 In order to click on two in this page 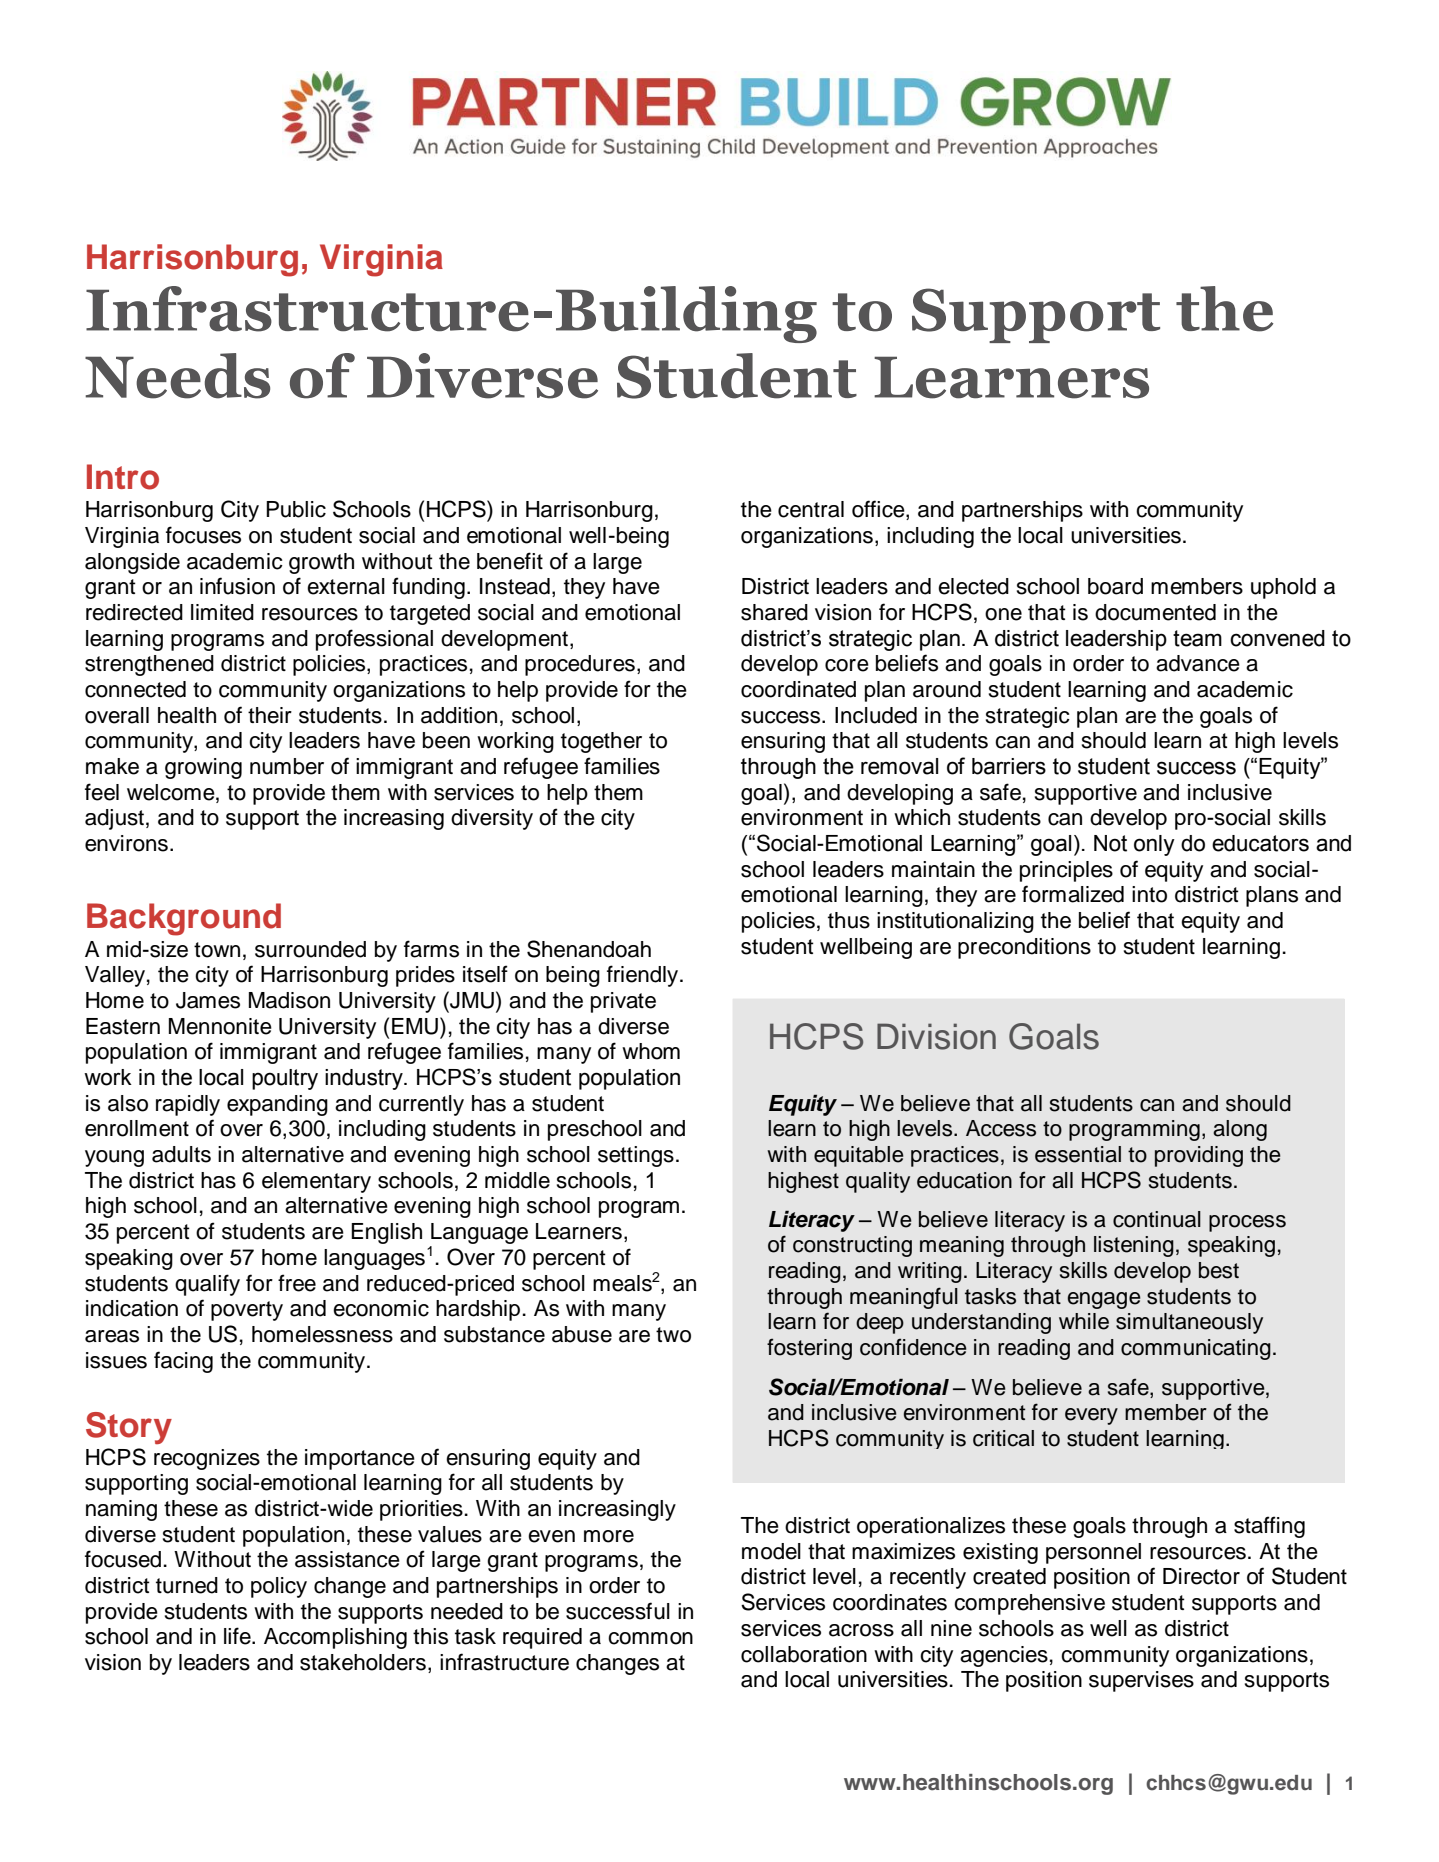, I will do `click(673, 1335)`.
